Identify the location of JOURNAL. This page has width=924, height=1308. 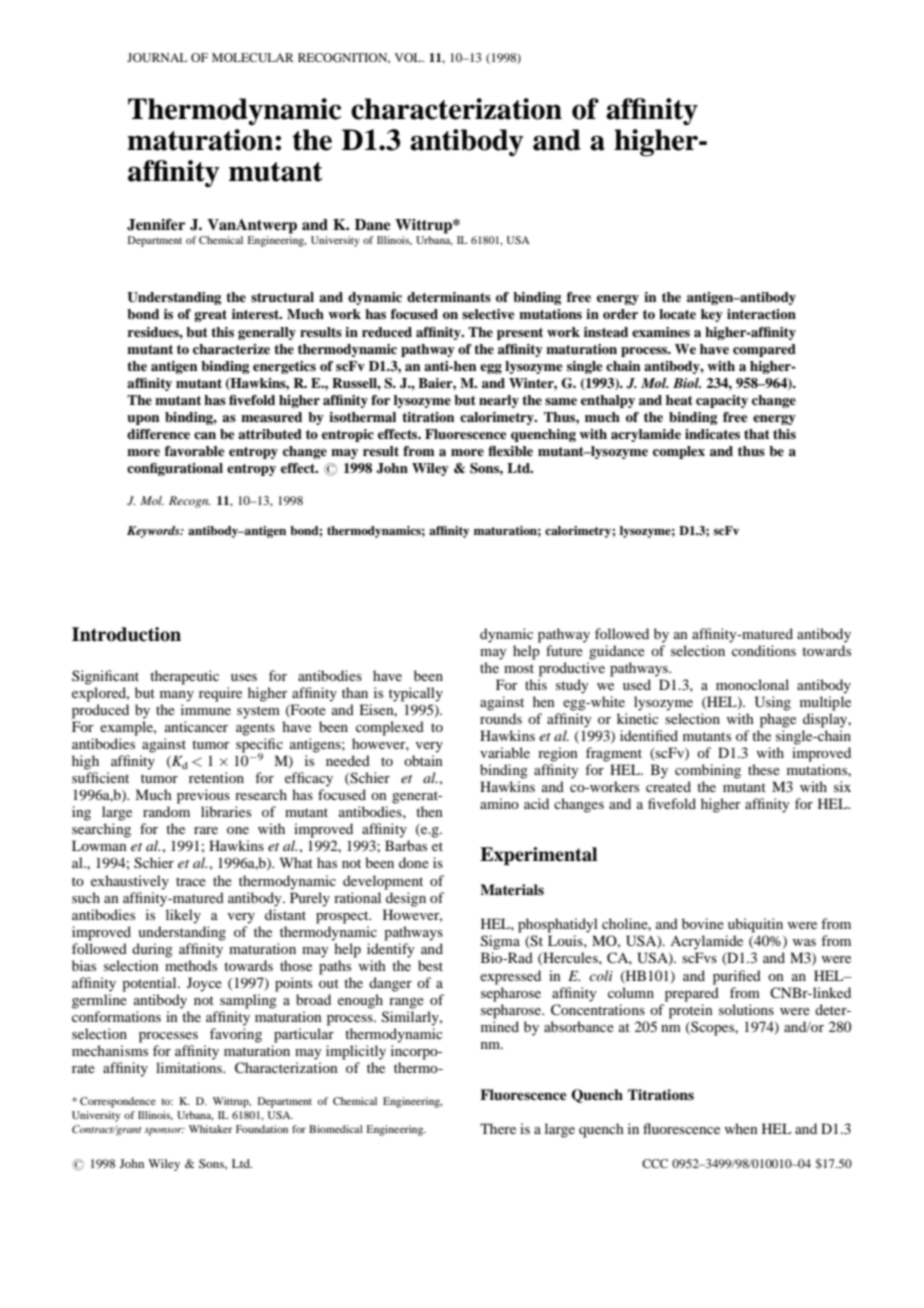
(157, 57).
